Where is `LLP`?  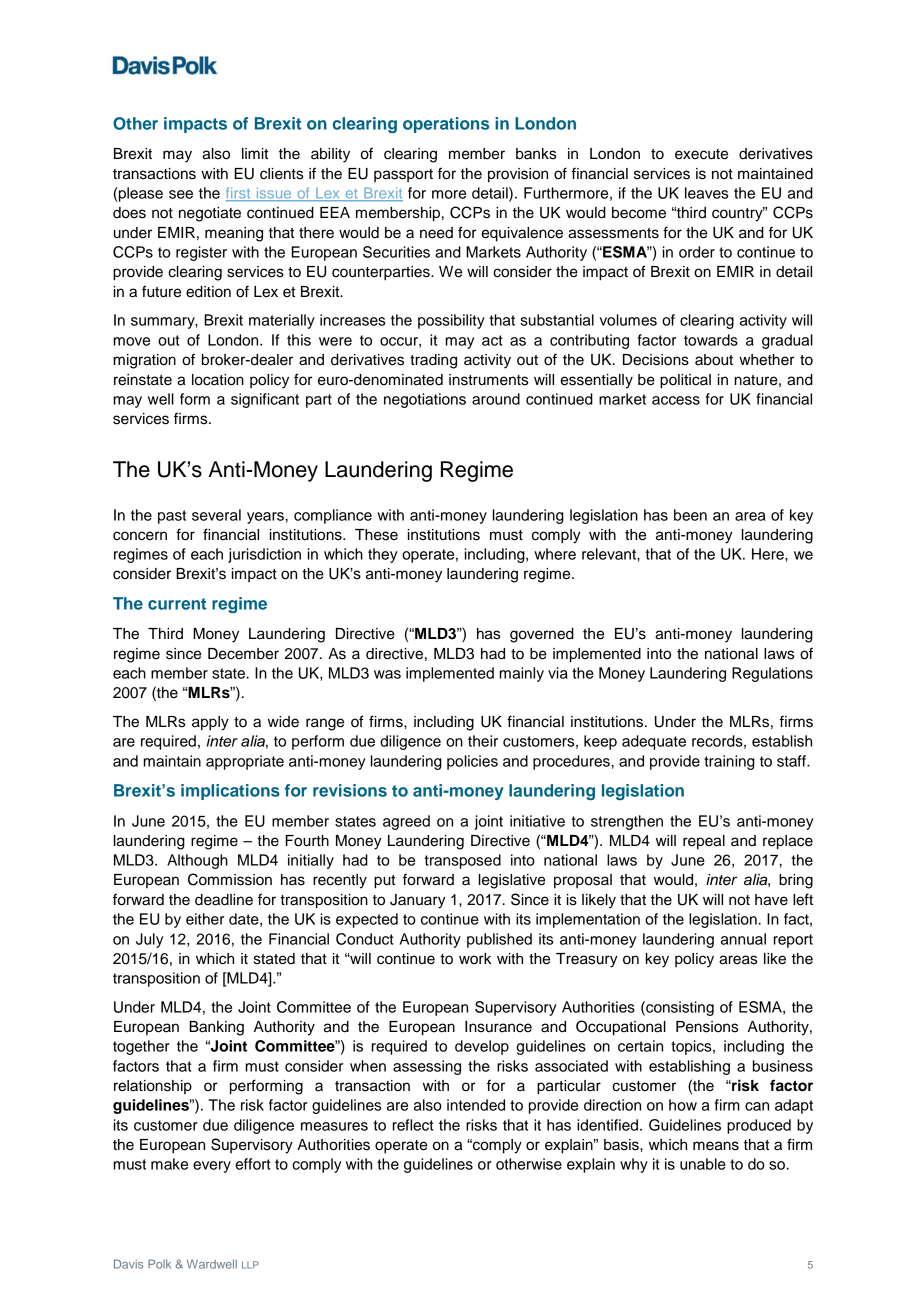
LLP is located at coordinates (250, 1265).
